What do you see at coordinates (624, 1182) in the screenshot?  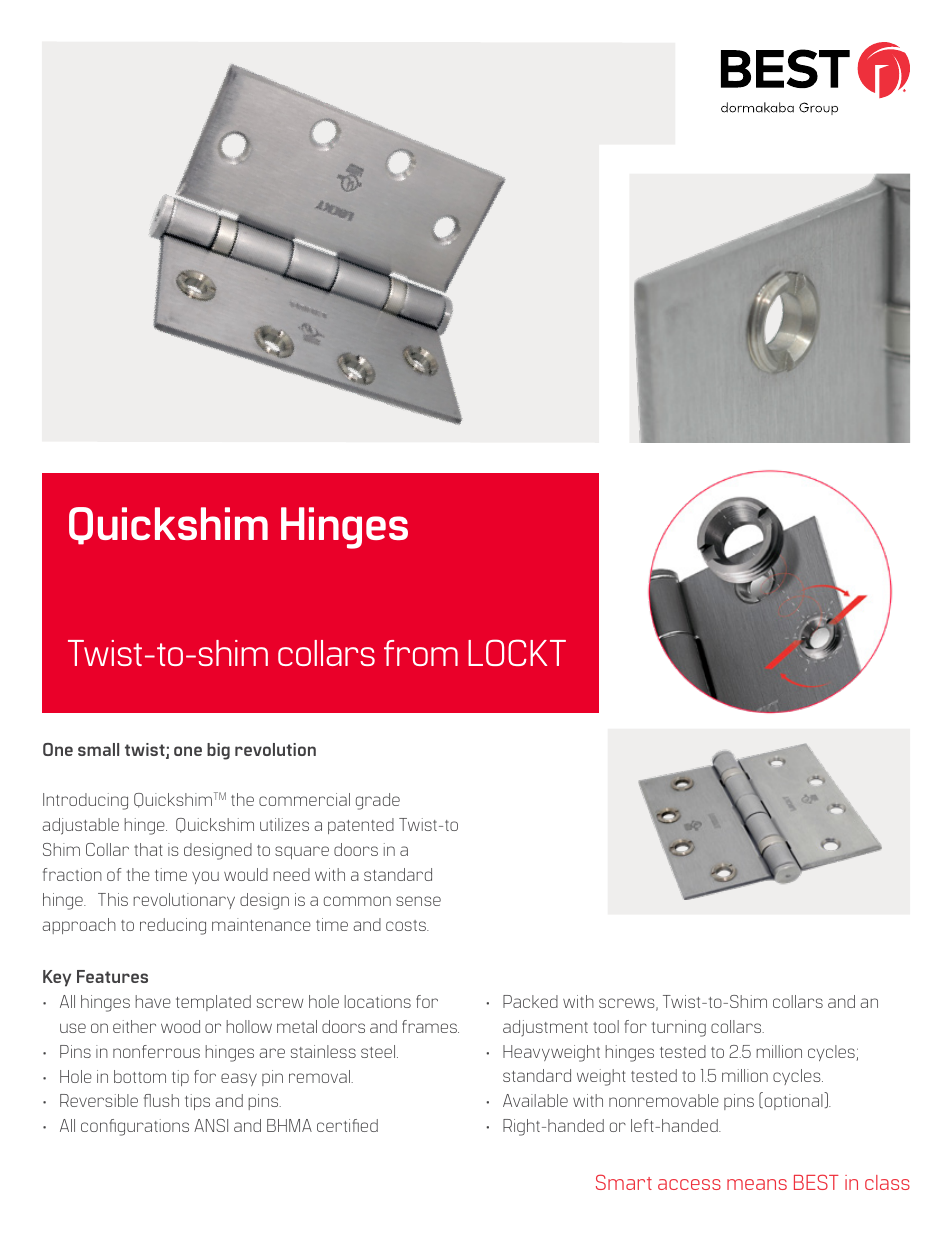 I see `Smart` at bounding box center [624, 1182].
